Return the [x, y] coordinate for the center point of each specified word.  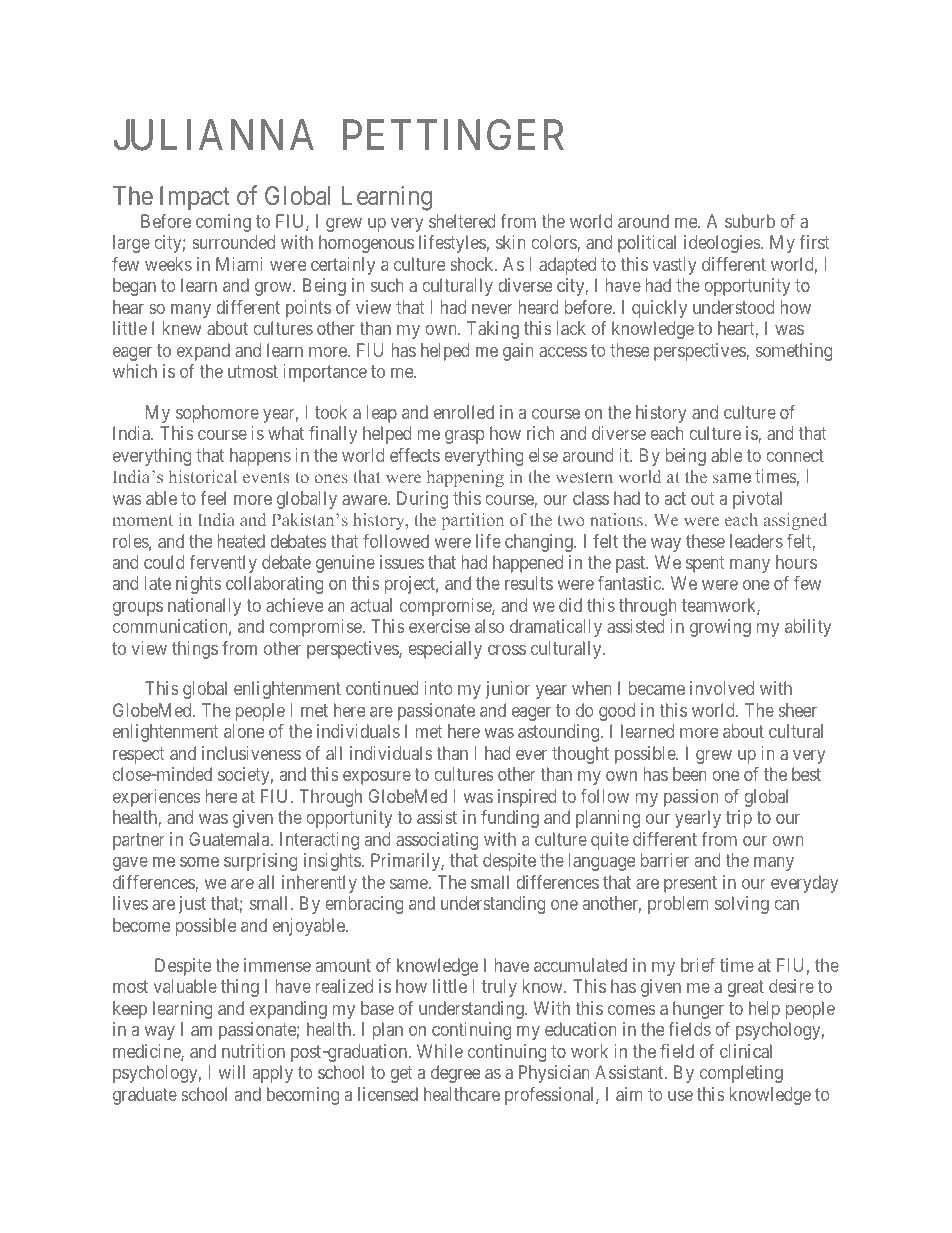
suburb [750, 221]
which [135, 371]
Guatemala [230, 839]
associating [437, 841]
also [489, 626]
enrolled [464, 412]
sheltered [462, 221]
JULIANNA [214, 135]
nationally [205, 607]
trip [739, 819]
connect [795, 455]
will [232, 1072]
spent [705, 564]
